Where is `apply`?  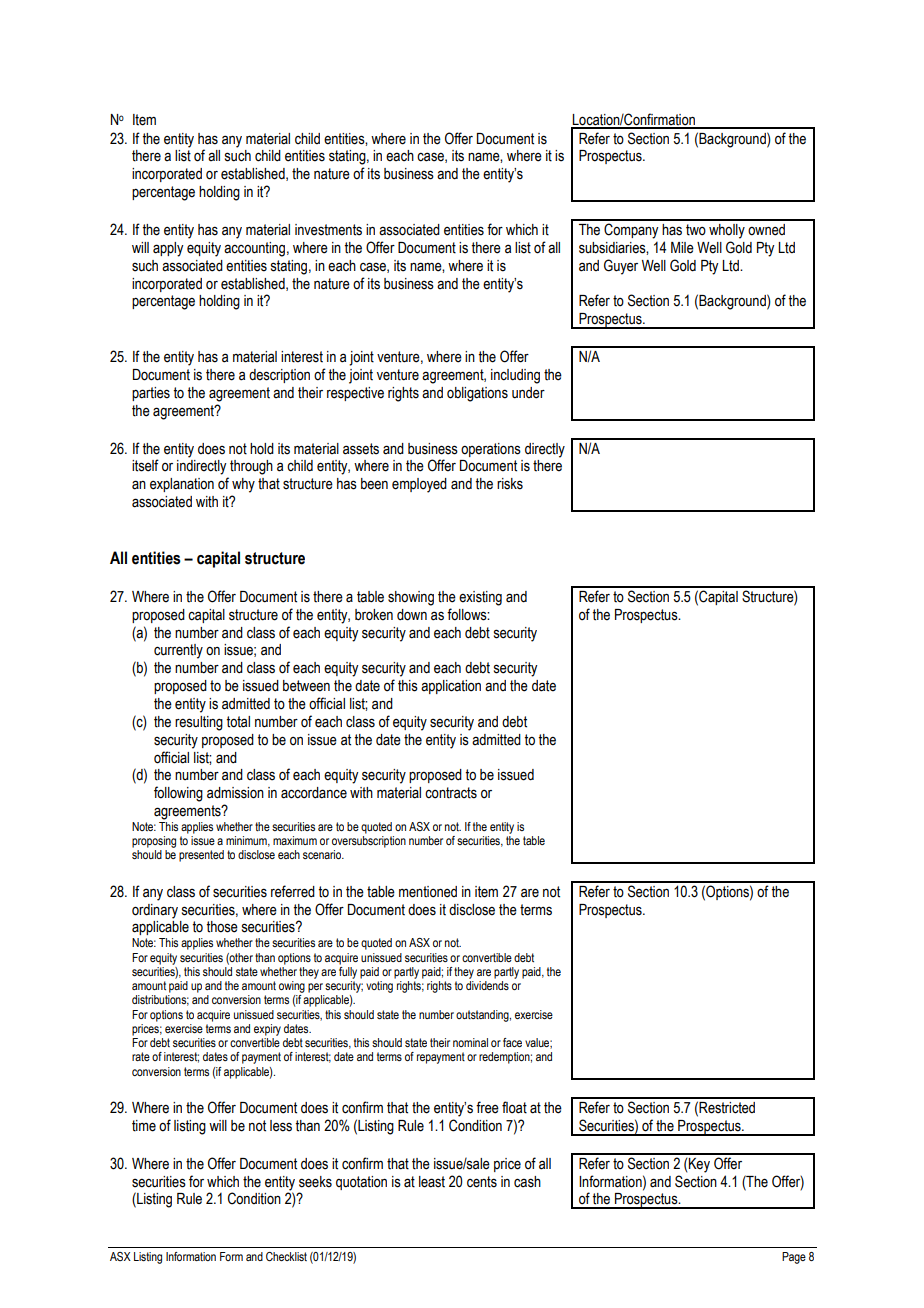
apply is located at coordinates (168, 249).
